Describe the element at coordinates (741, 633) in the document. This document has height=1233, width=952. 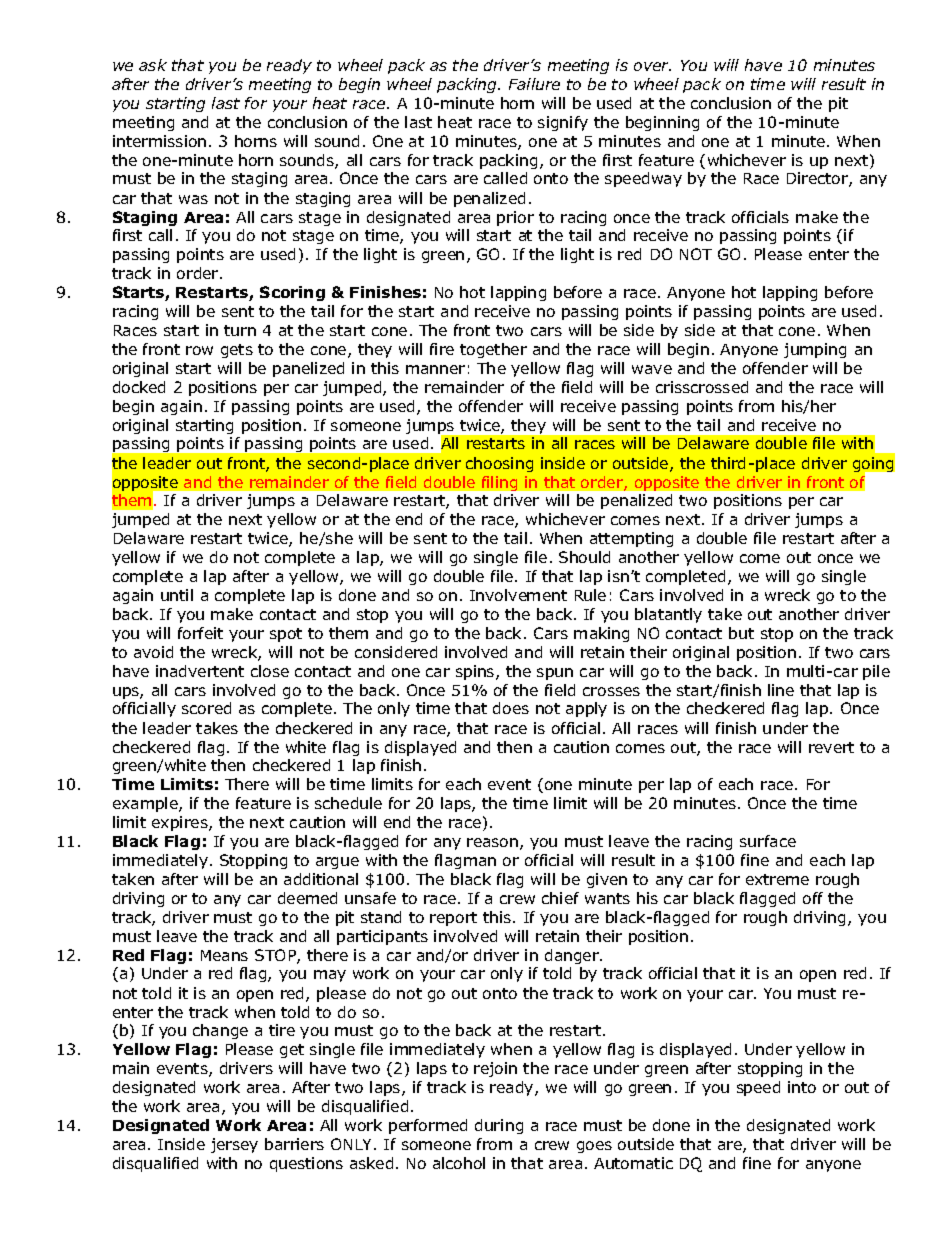
I see `but` at that location.
